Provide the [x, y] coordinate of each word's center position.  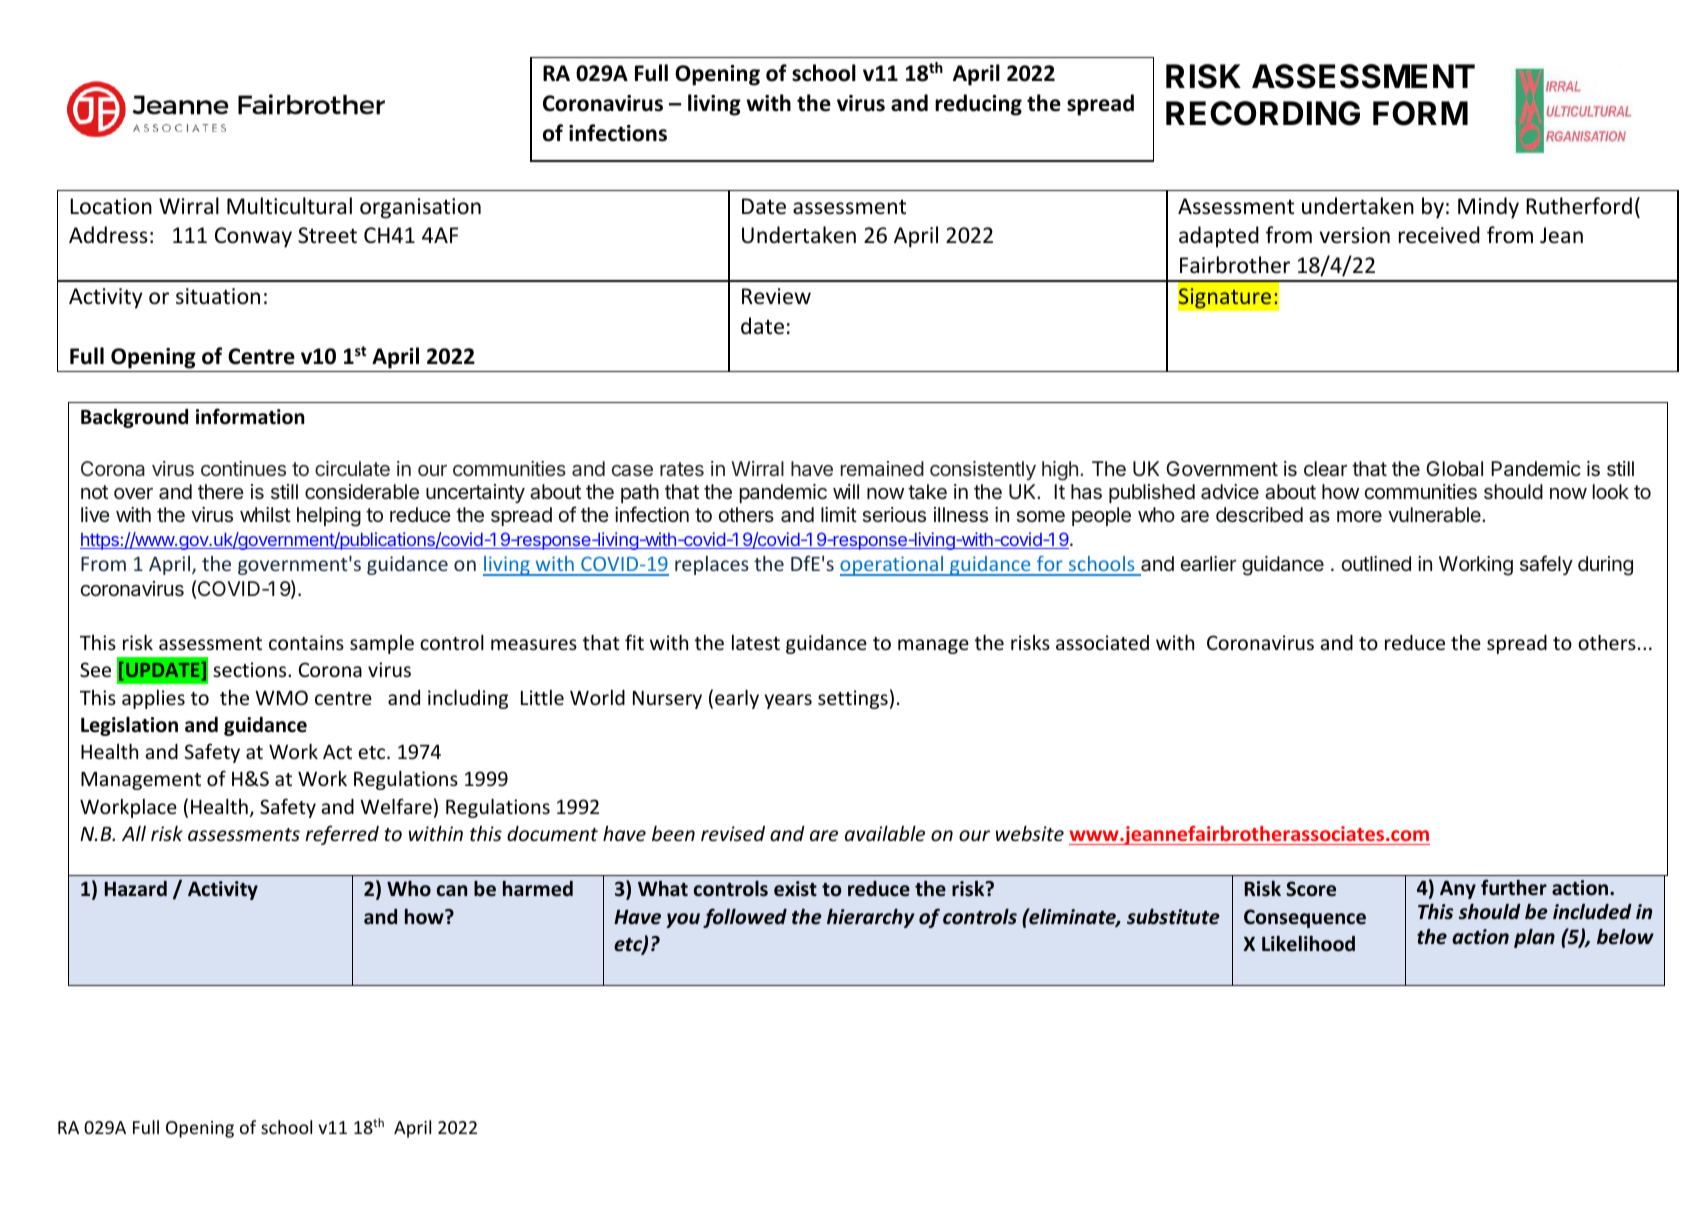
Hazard [136, 889]
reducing [978, 105]
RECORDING [1263, 113]
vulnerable [1435, 515]
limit [839, 514]
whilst [265, 514]
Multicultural [289, 206]
